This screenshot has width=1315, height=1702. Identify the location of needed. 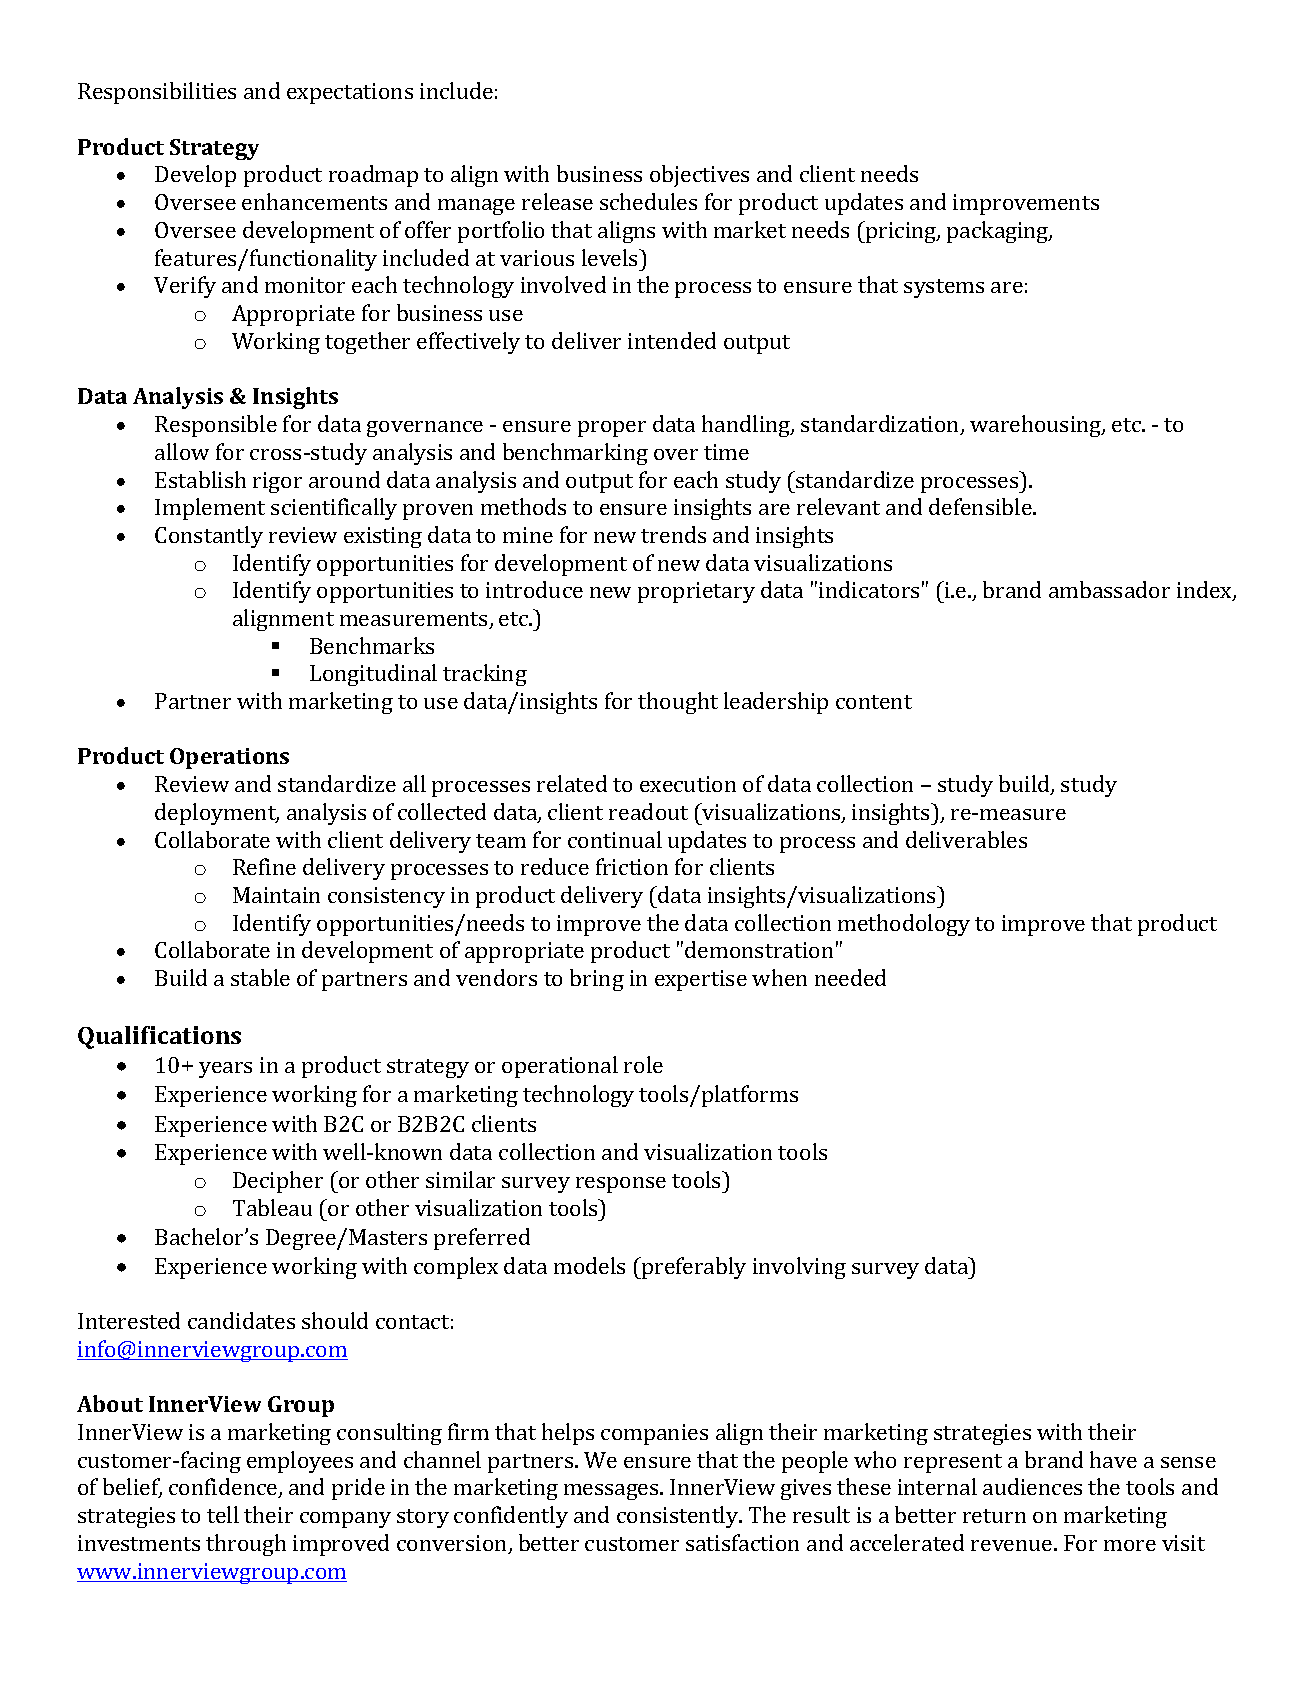
(850, 977).
